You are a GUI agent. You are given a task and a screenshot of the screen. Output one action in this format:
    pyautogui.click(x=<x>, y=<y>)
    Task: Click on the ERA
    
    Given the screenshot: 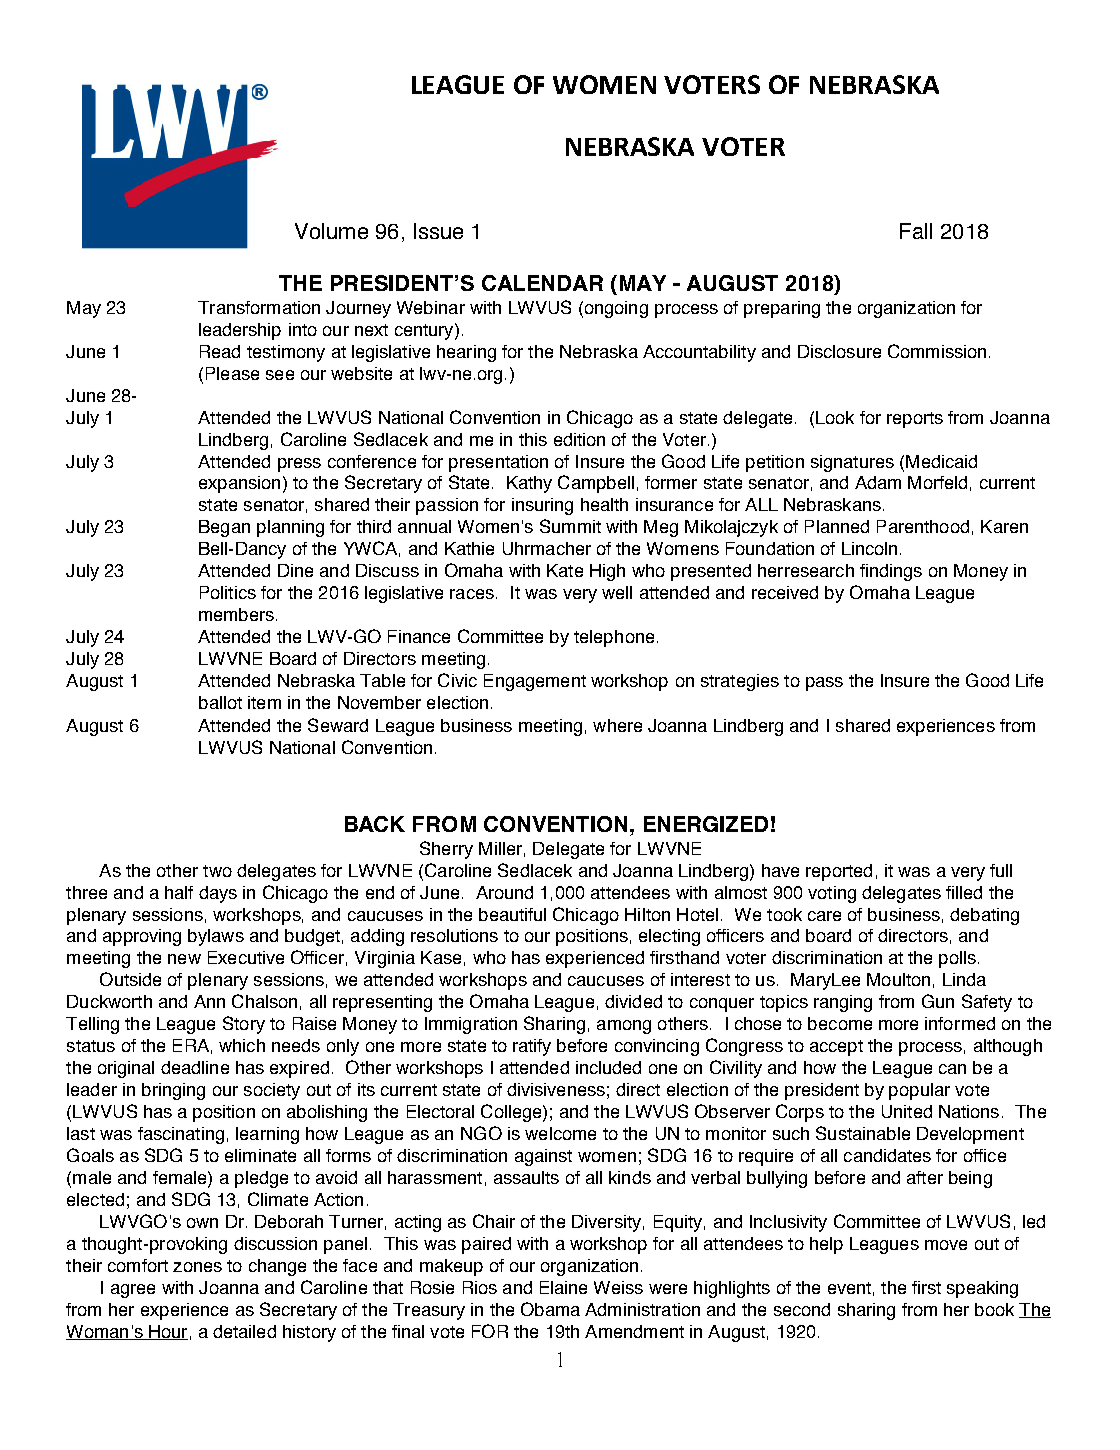 What is the action you would take?
    pyautogui.click(x=191, y=1045)
